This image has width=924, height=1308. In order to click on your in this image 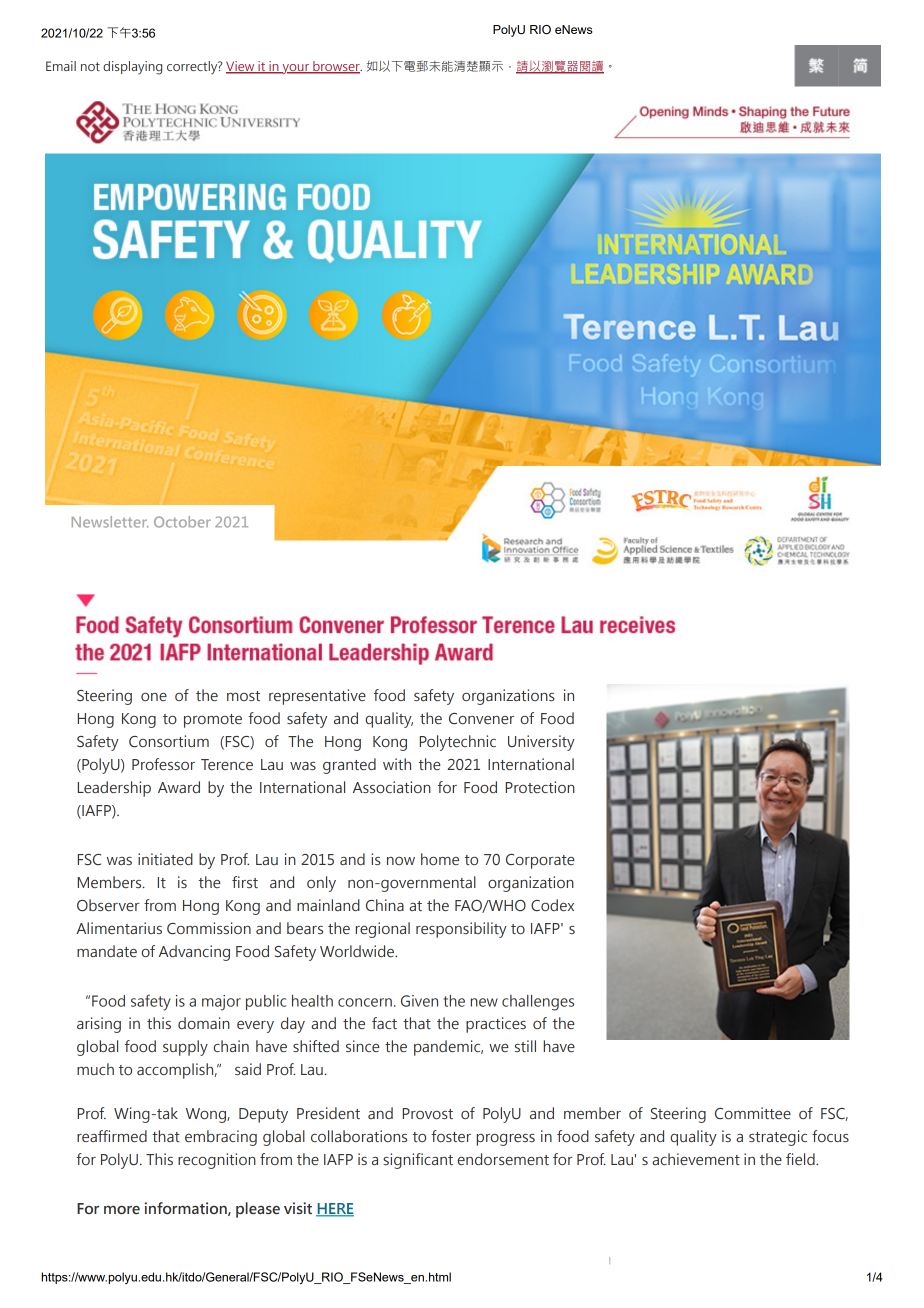, I will do `click(296, 69)`.
